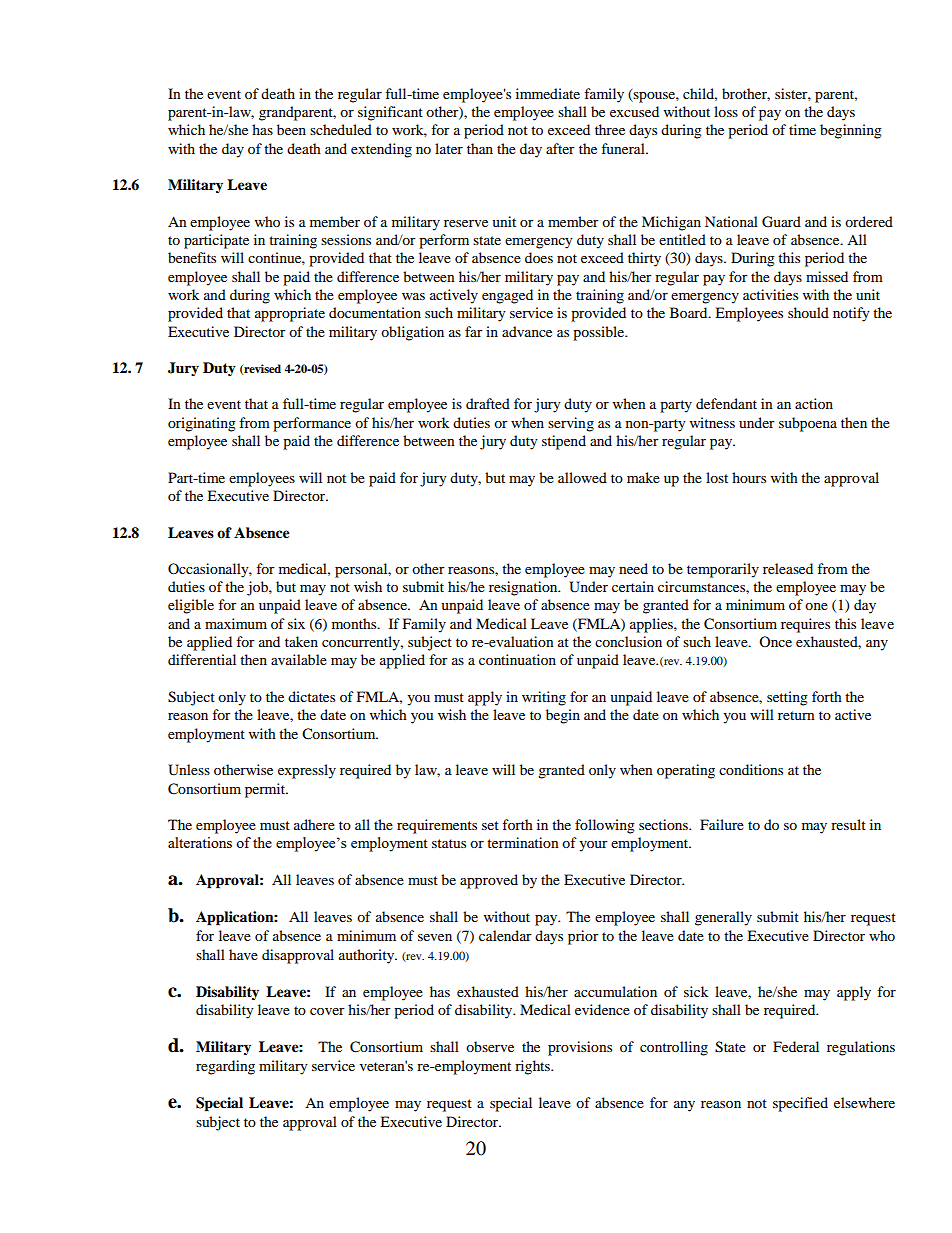  Describe the element at coordinates (726, 111) in the page. I see `loss` at that location.
